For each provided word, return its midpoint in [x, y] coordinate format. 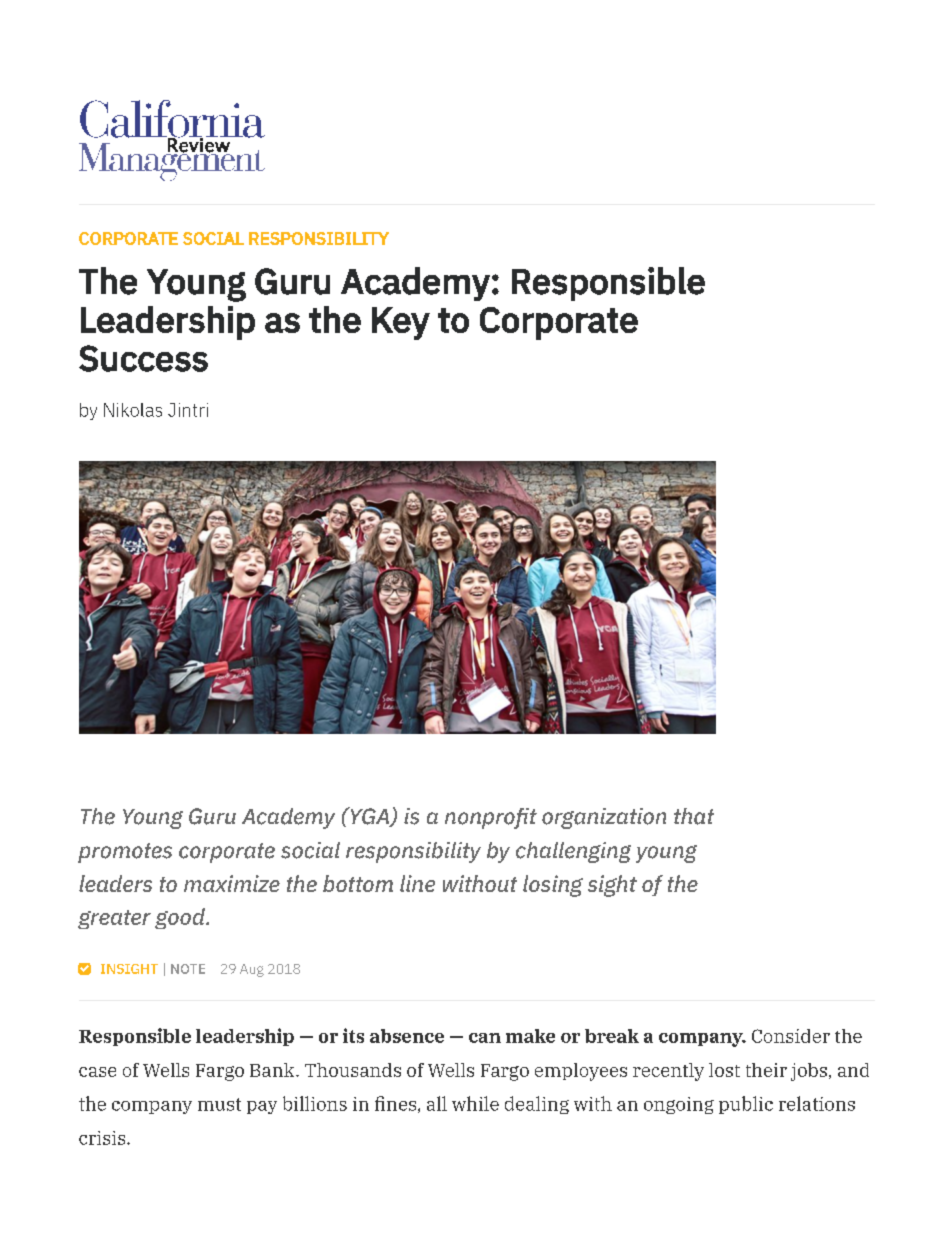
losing [553, 886]
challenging [573, 852]
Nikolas [133, 410]
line [417, 883]
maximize [232, 883]
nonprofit [491, 818]
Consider [791, 1036]
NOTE [188, 969]
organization [604, 818]
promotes [125, 853]
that [694, 816]
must [219, 1104]
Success [143, 358]
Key [401, 323]
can [485, 1038]
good [181, 918]
